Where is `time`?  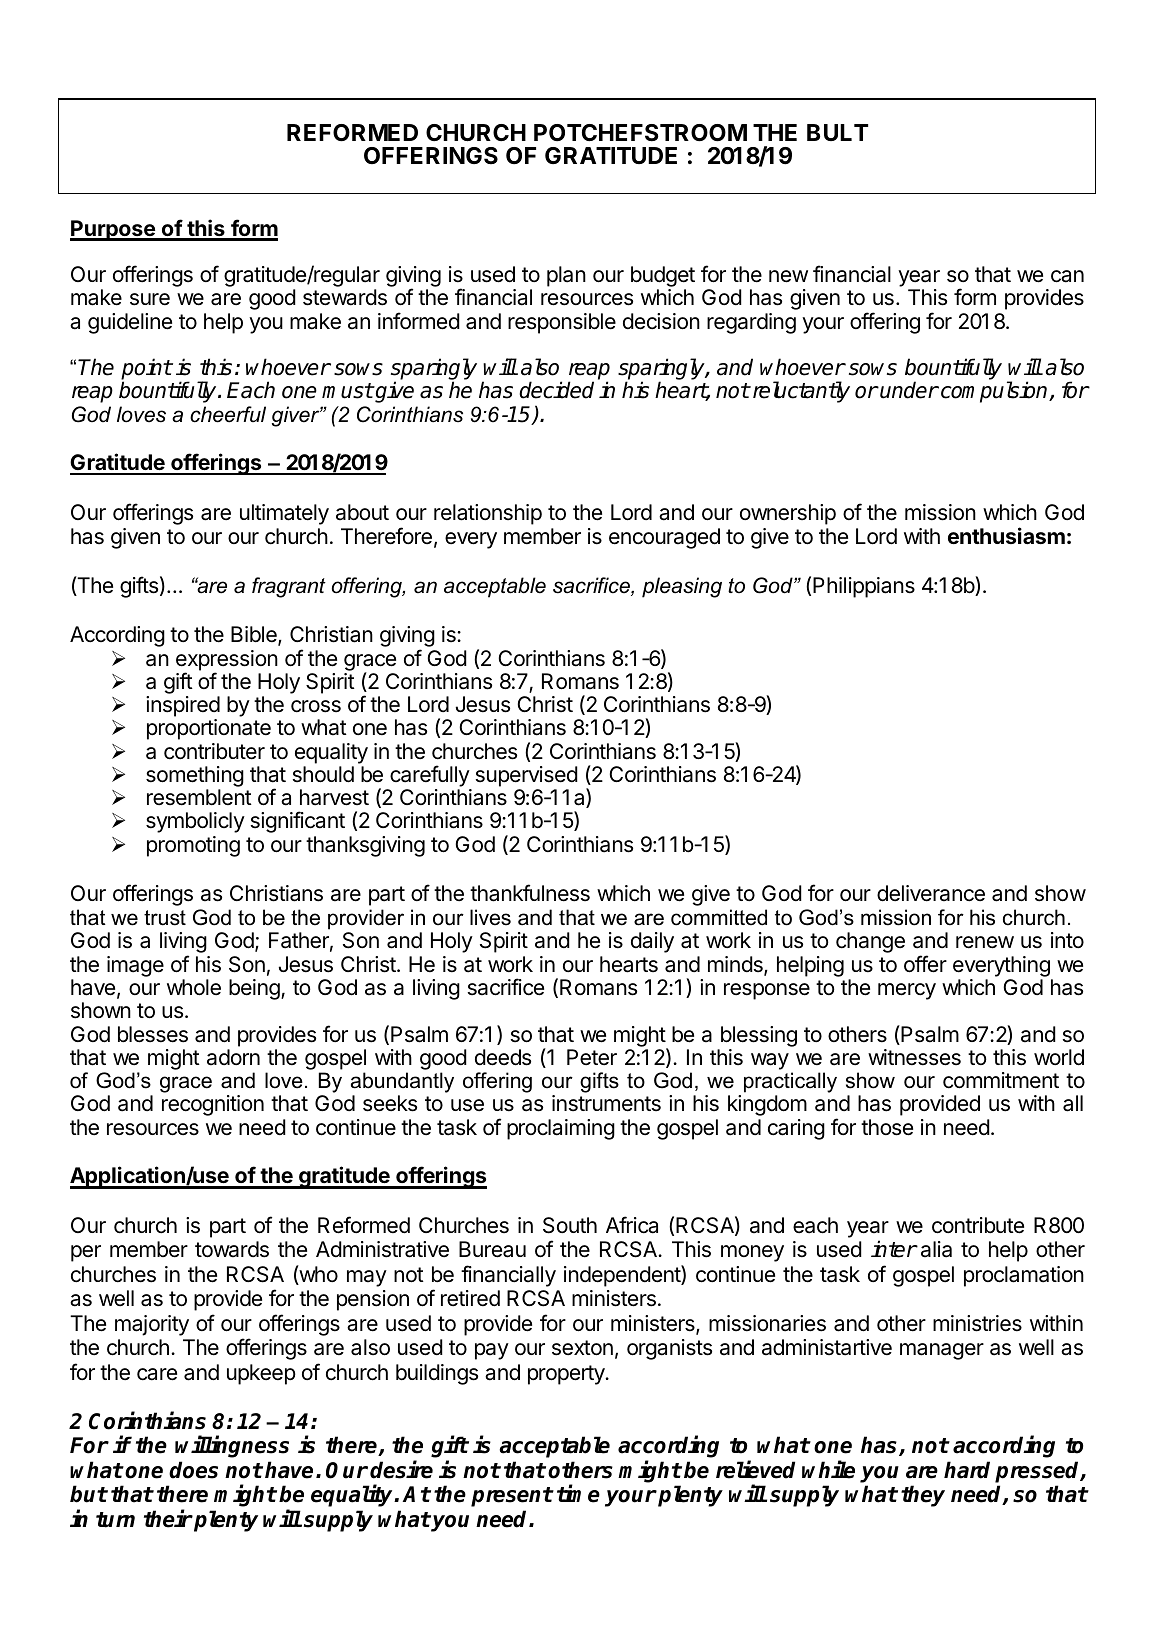
time is located at coordinates (578, 1494).
